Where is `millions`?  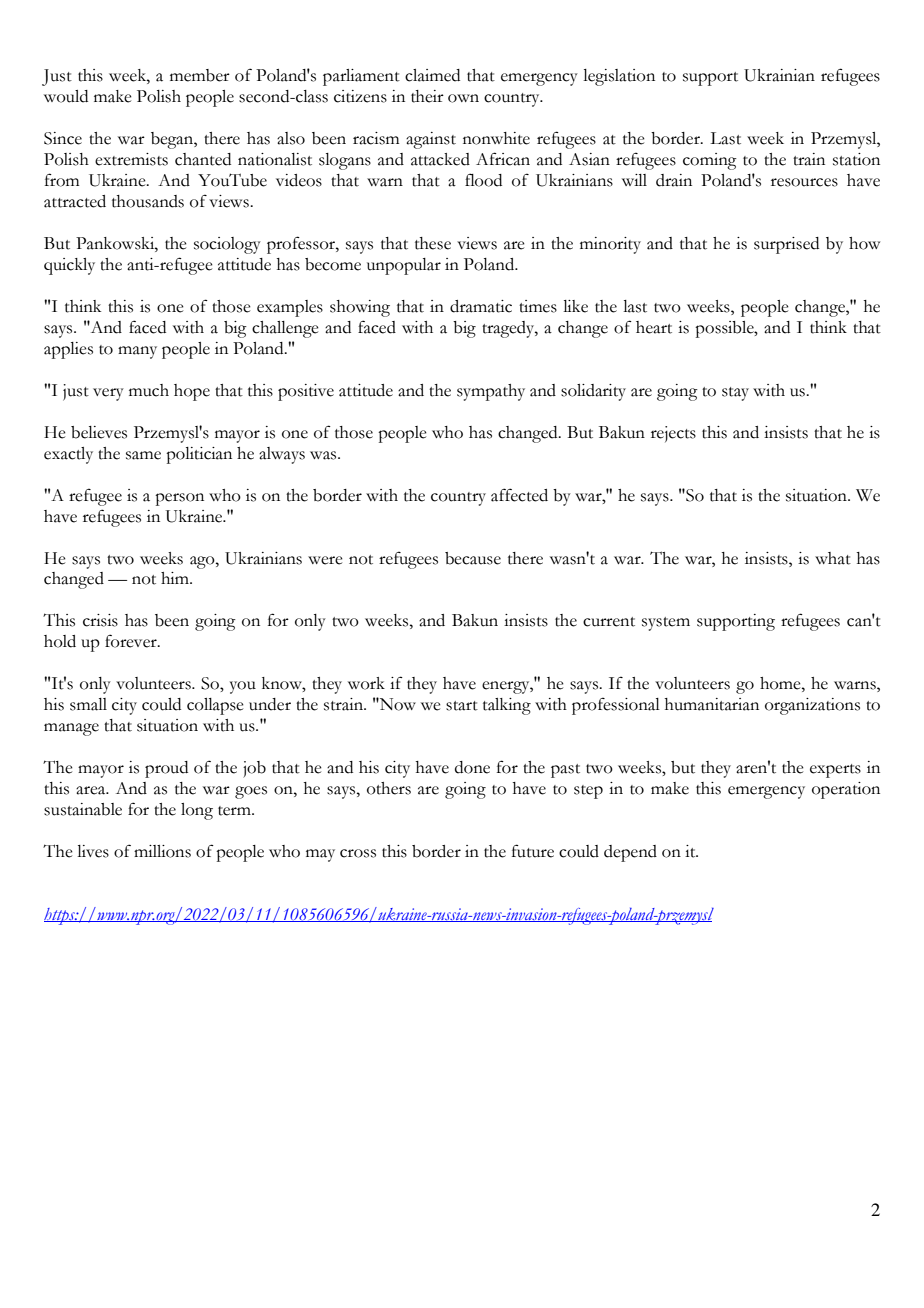 millions is located at coordinates (162, 851).
